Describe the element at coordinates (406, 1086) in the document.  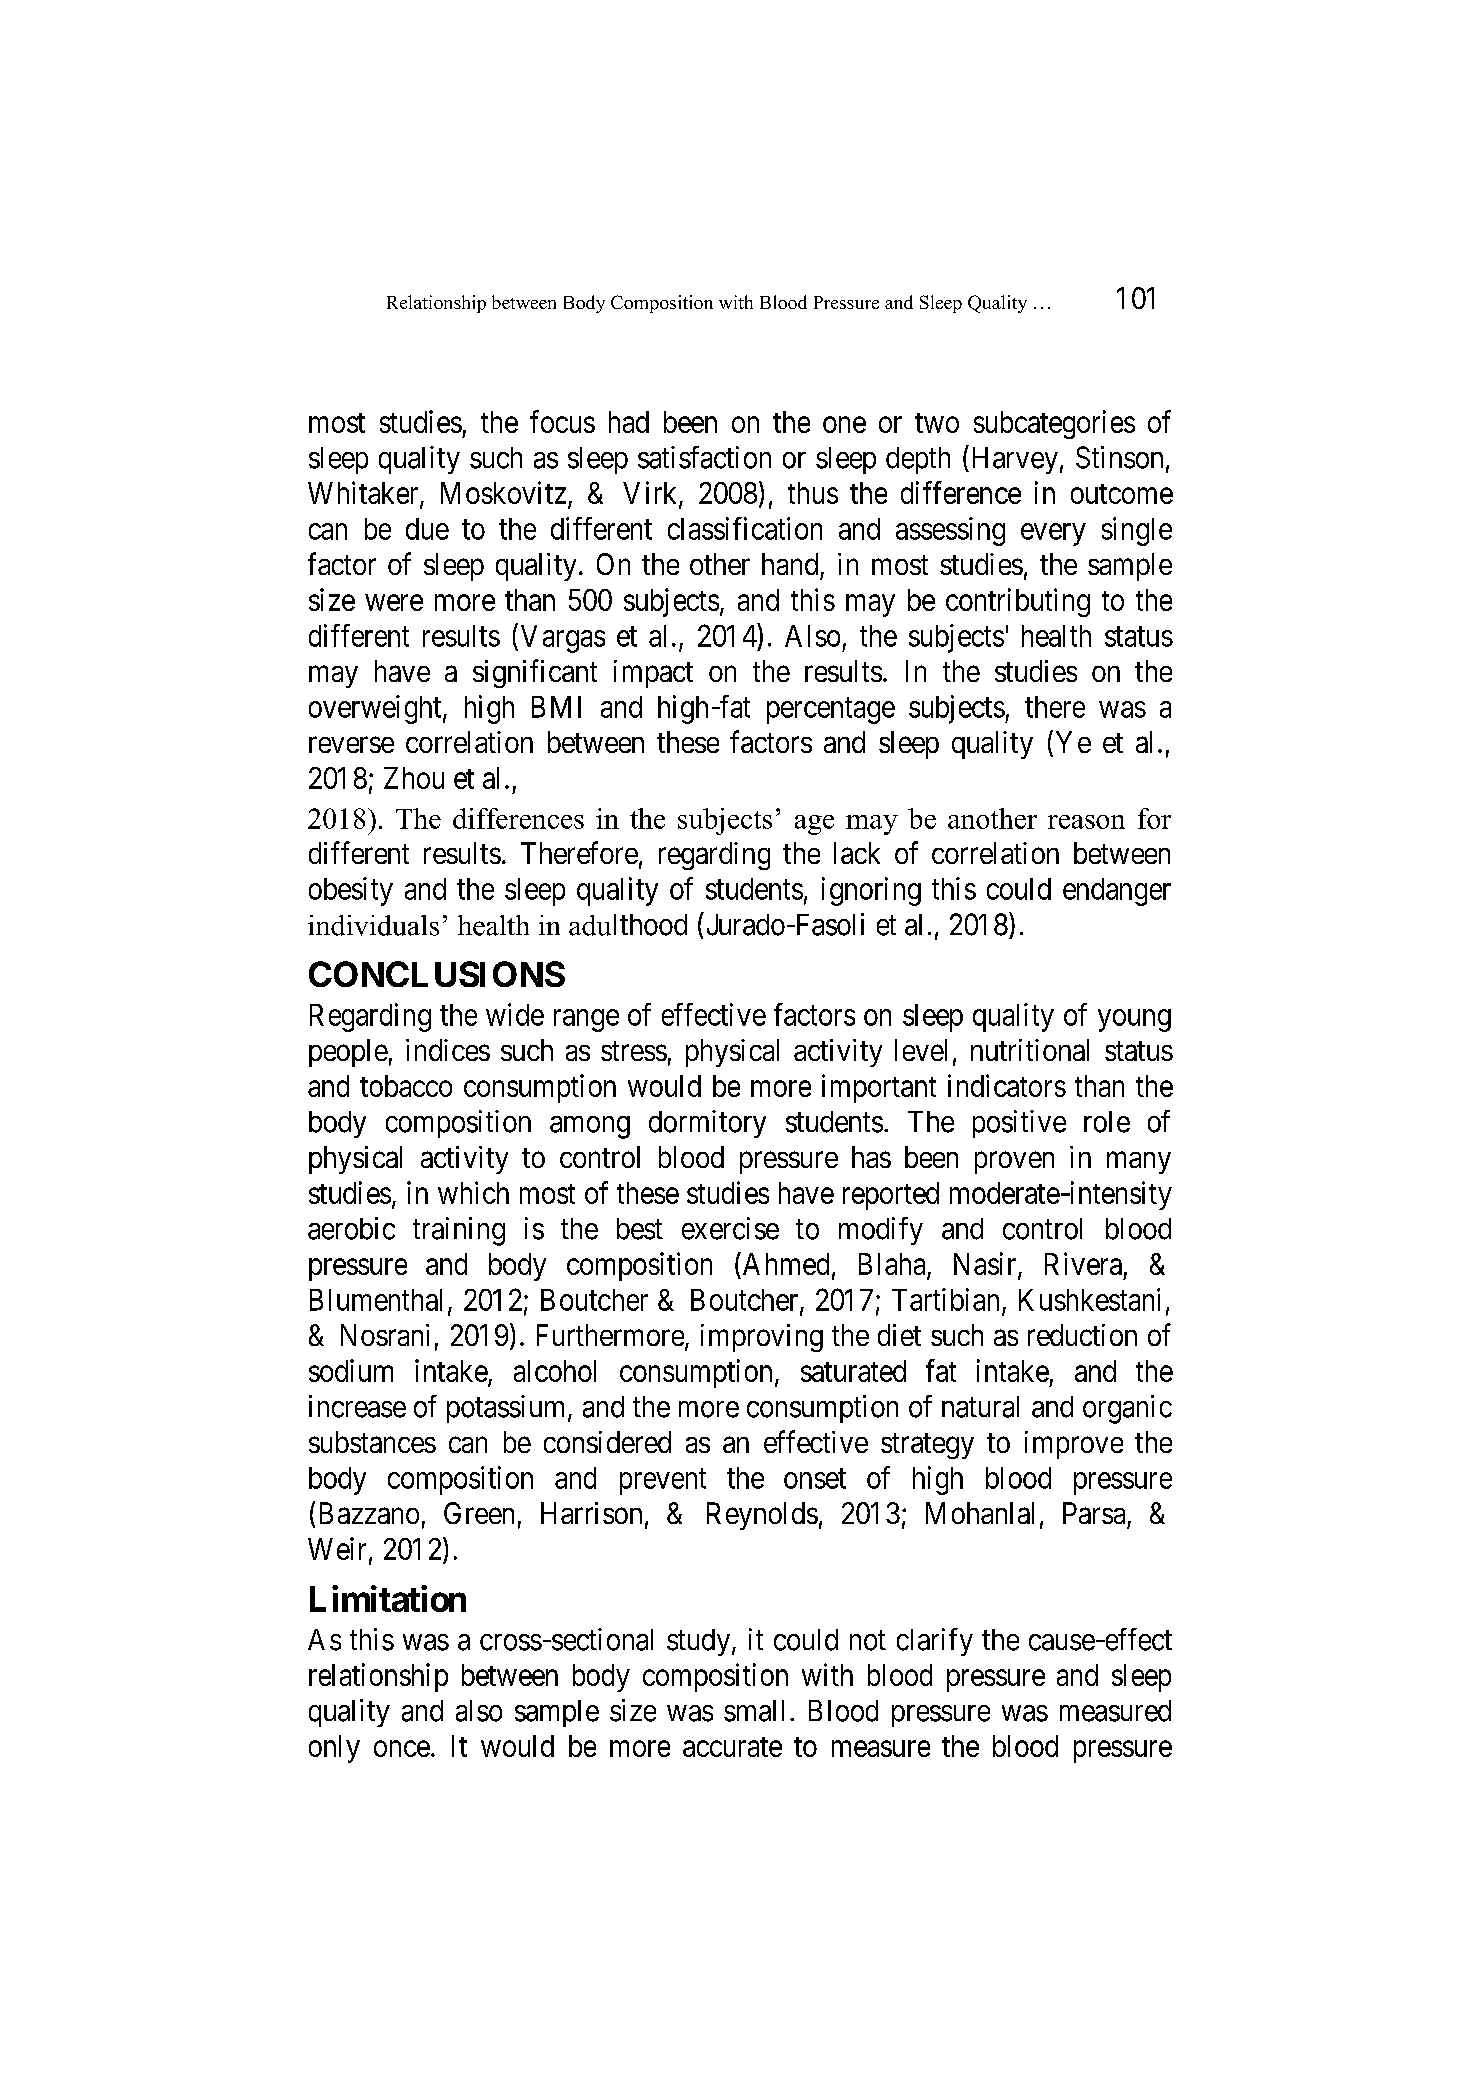
I see `tobacco` at that location.
